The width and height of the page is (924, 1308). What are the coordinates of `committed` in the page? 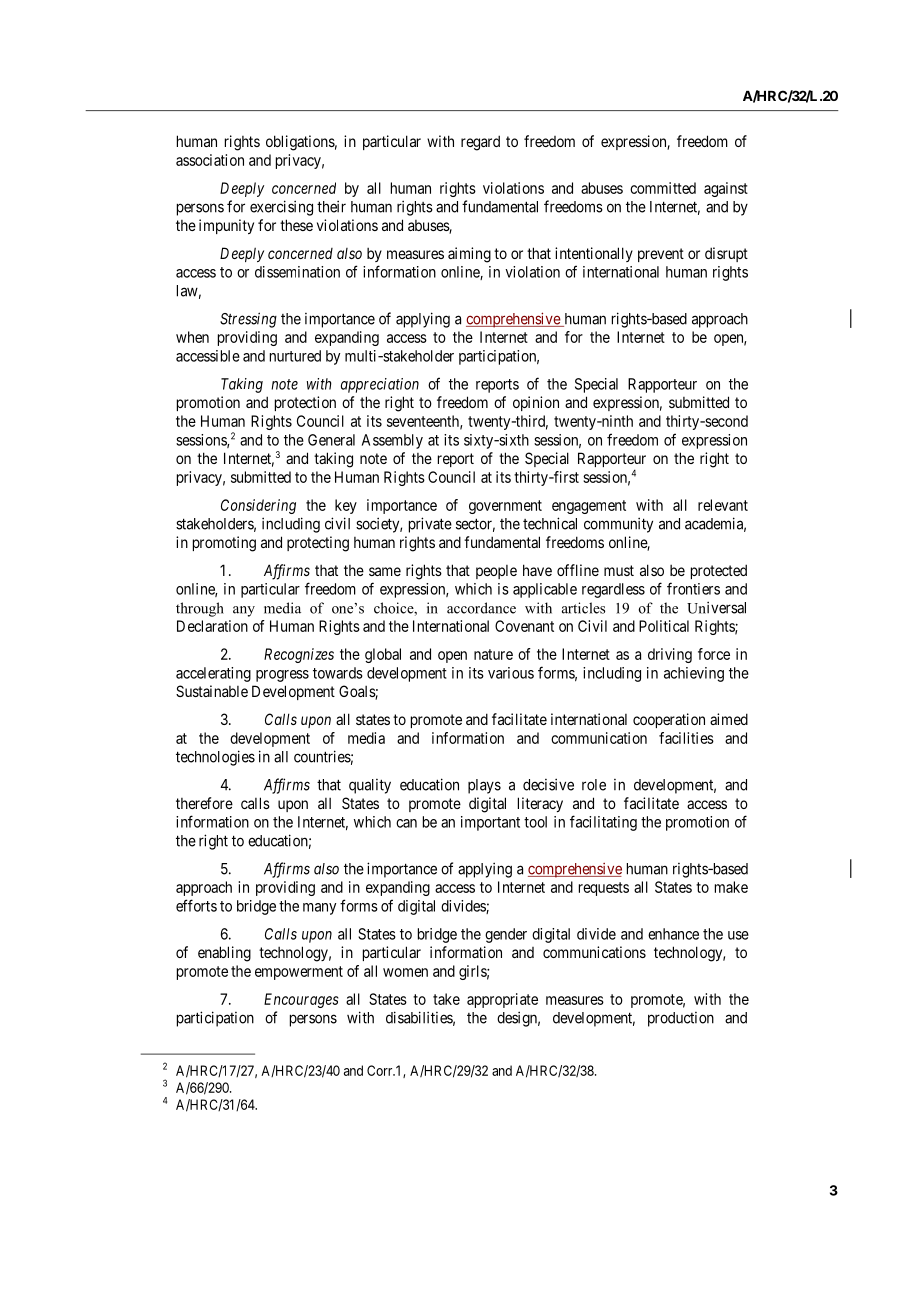 It's located at (663, 188).
